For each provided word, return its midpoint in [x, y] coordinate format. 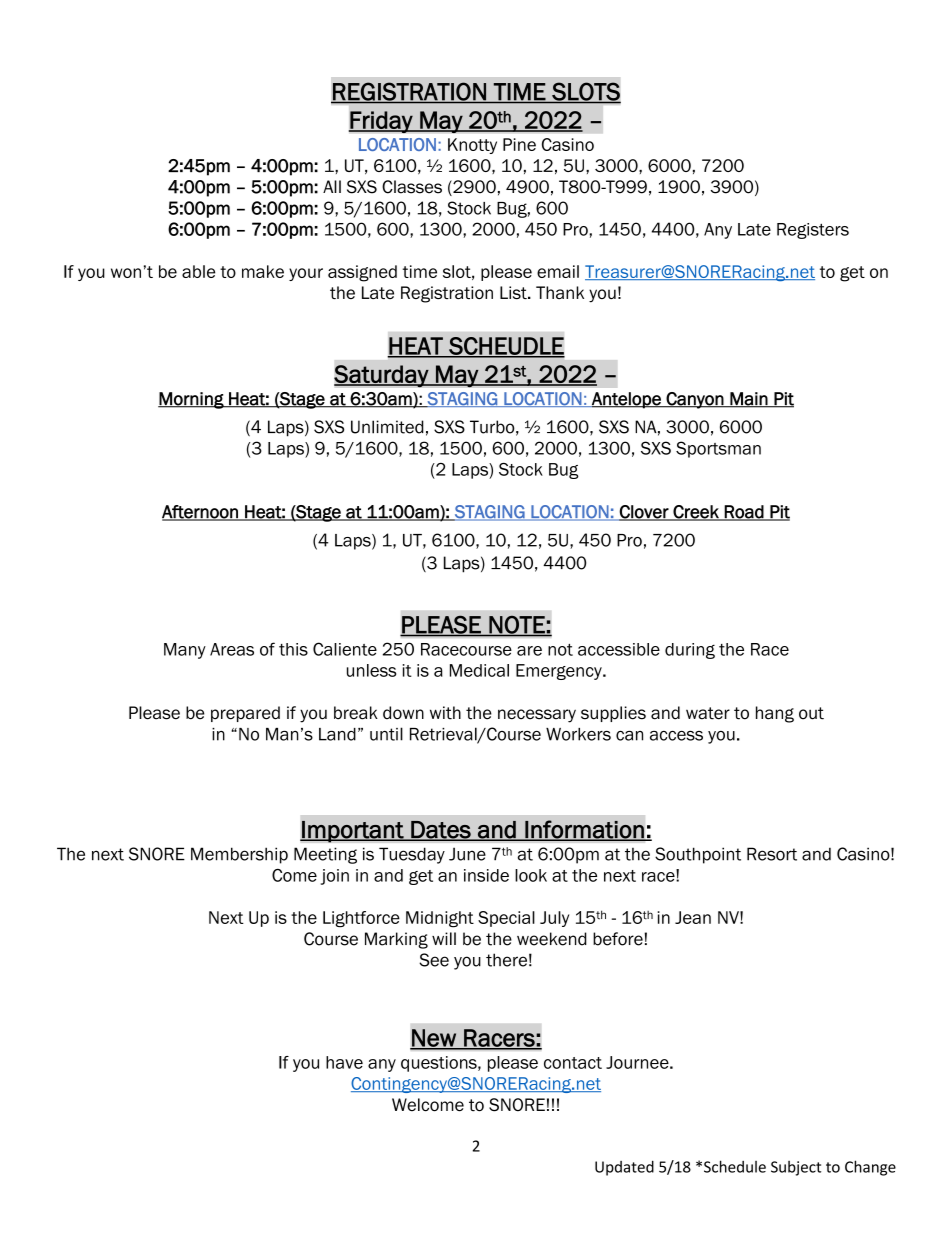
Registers [813, 231]
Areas [232, 649]
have [344, 1062]
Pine [519, 144]
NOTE [517, 626]
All [332, 186]
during [690, 651]
